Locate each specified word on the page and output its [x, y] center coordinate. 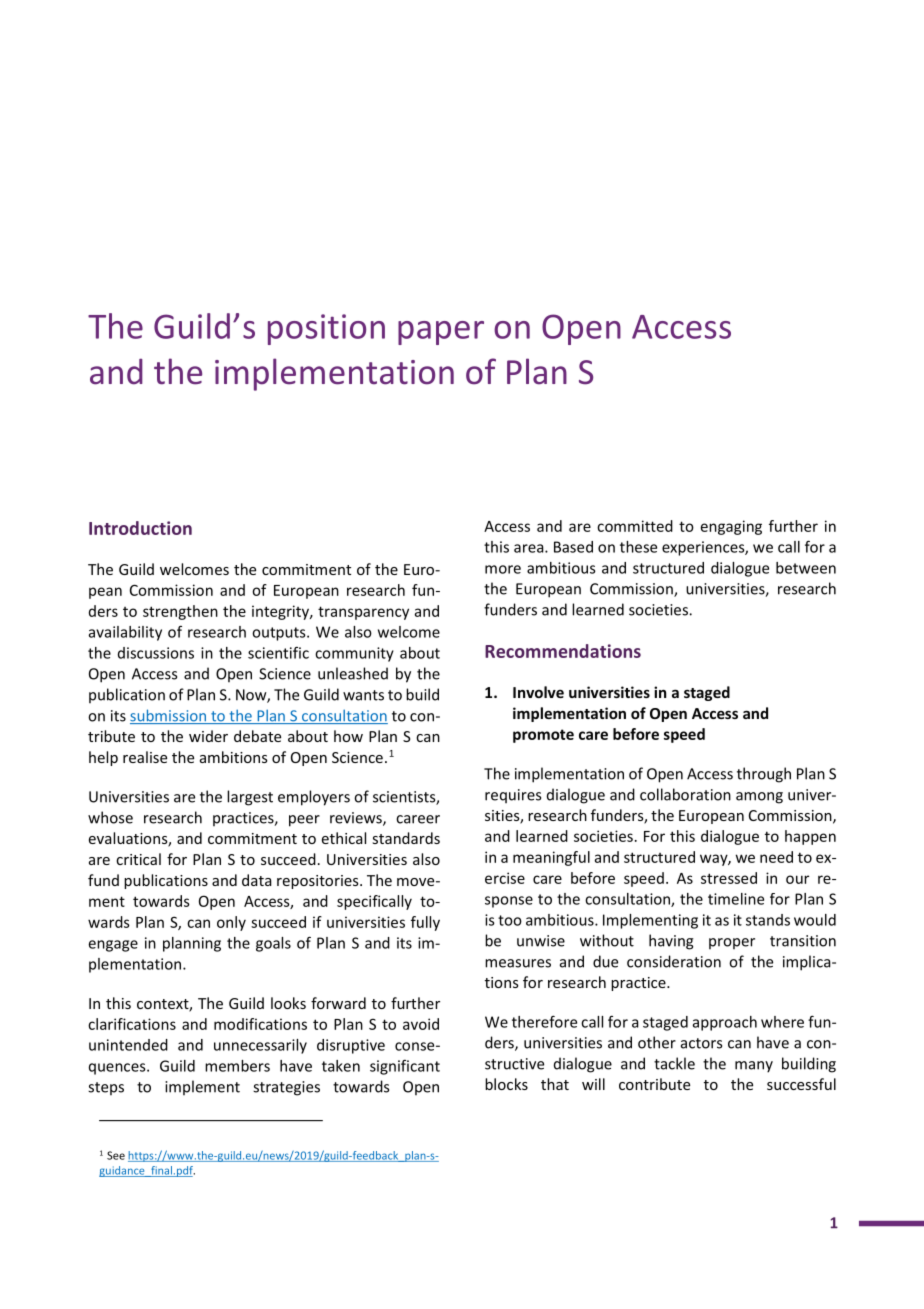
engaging [731, 527]
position [326, 329]
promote [543, 736]
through [764, 775]
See [116, 1155]
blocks [506, 1084]
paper [441, 333]
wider [208, 736]
